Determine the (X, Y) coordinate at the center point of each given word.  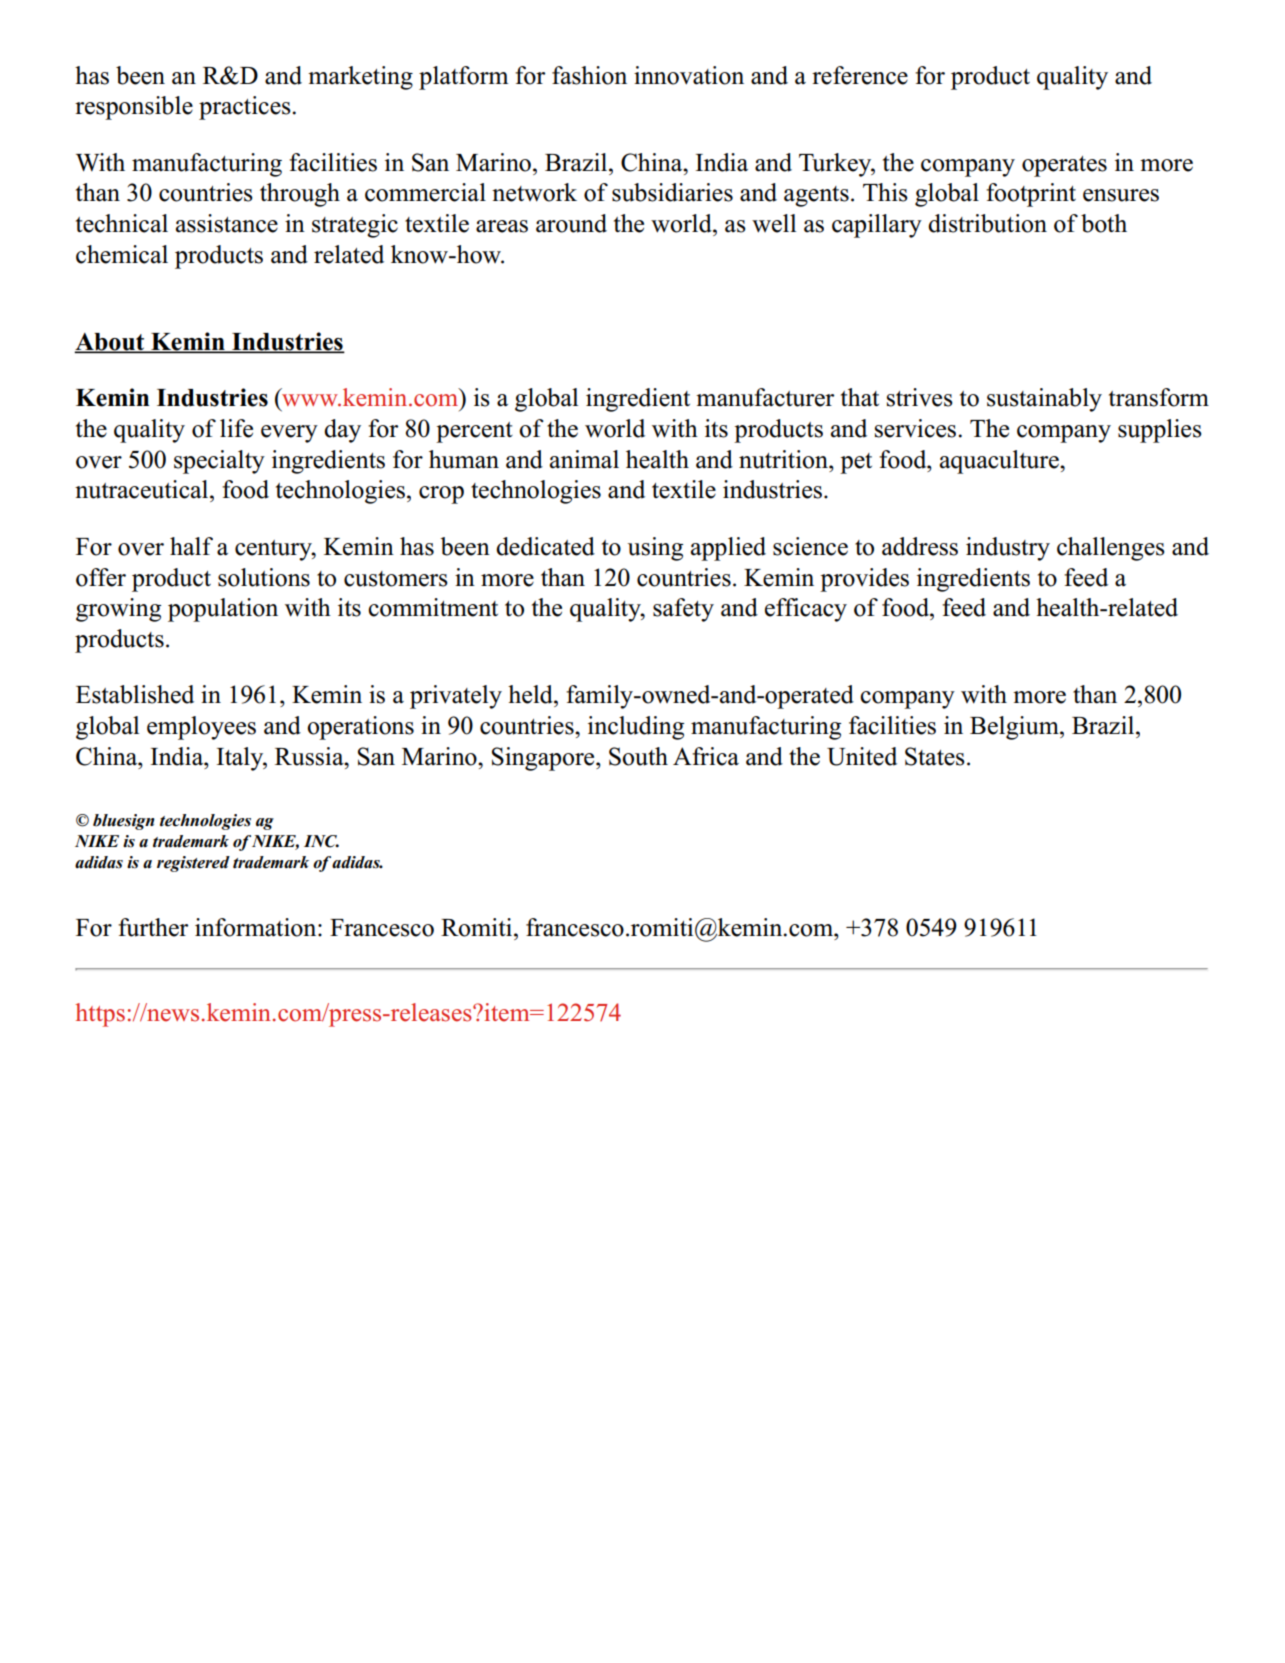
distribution (987, 223)
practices (245, 108)
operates (1064, 166)
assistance (227, 223)
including (636, 728)
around (571, 223)
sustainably (1044, 400)
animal (584, 459)
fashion (589, 75)
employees (201, 728)
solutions (264, 577)
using (655, 549)
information (257, 927)
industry (1008, 549)
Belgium (1015, 728)
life (236, 428)
